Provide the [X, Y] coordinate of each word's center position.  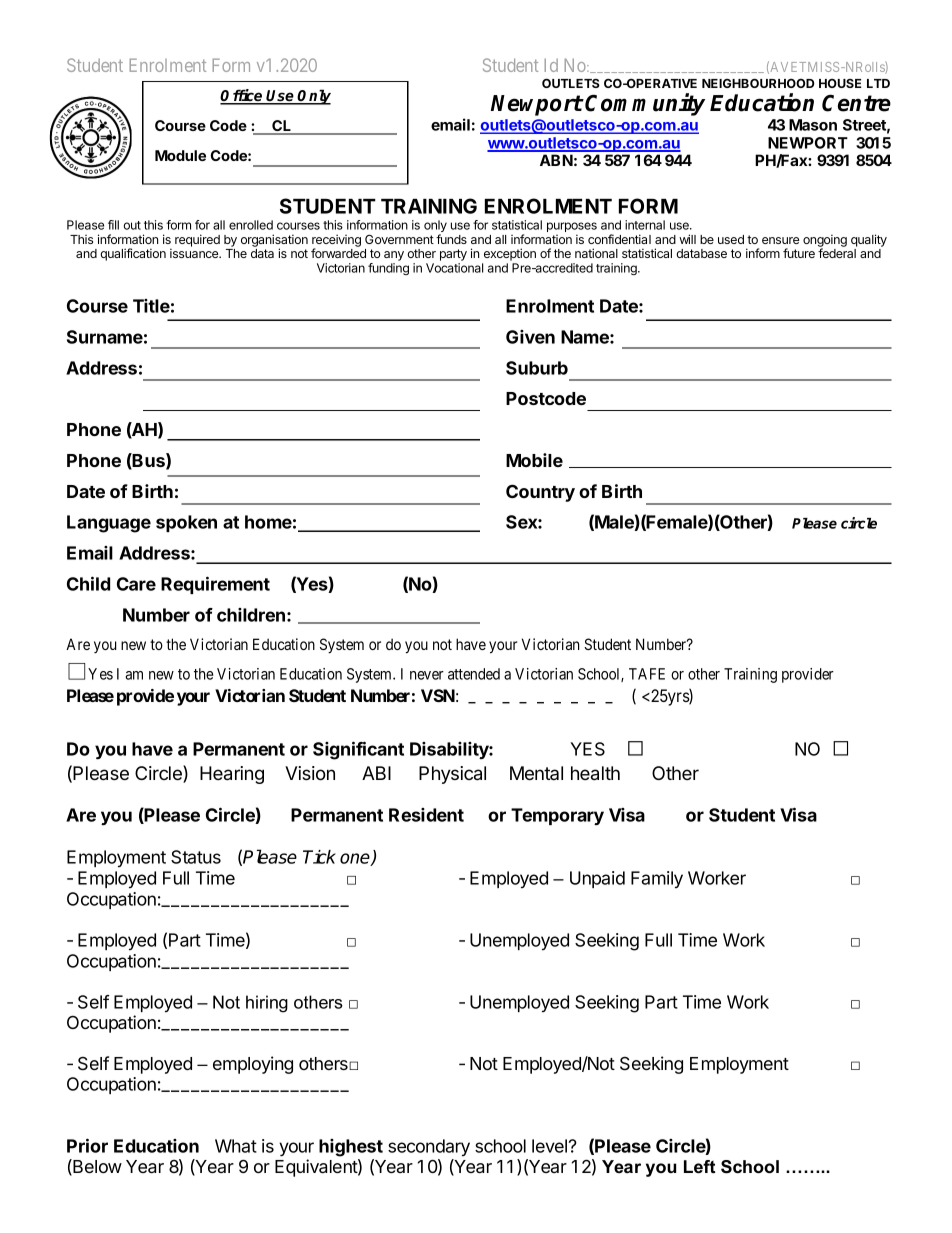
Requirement [215, 585]
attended [474, 674]
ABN [556, 160]
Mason [813, 125]
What [236, 1146]
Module [180, 155]
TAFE [647, 674]
